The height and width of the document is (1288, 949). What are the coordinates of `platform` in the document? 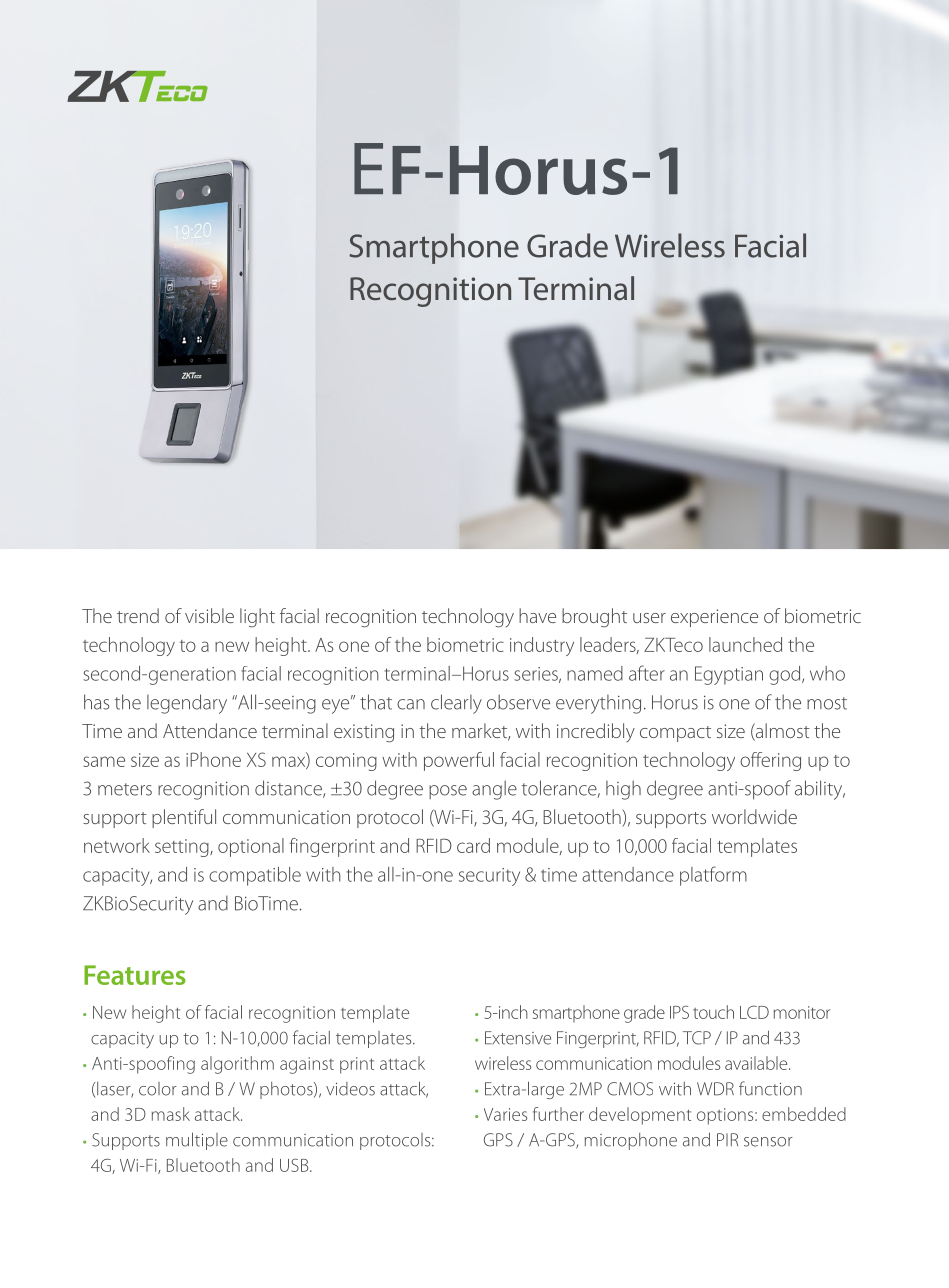 It's located at (713, 876).
